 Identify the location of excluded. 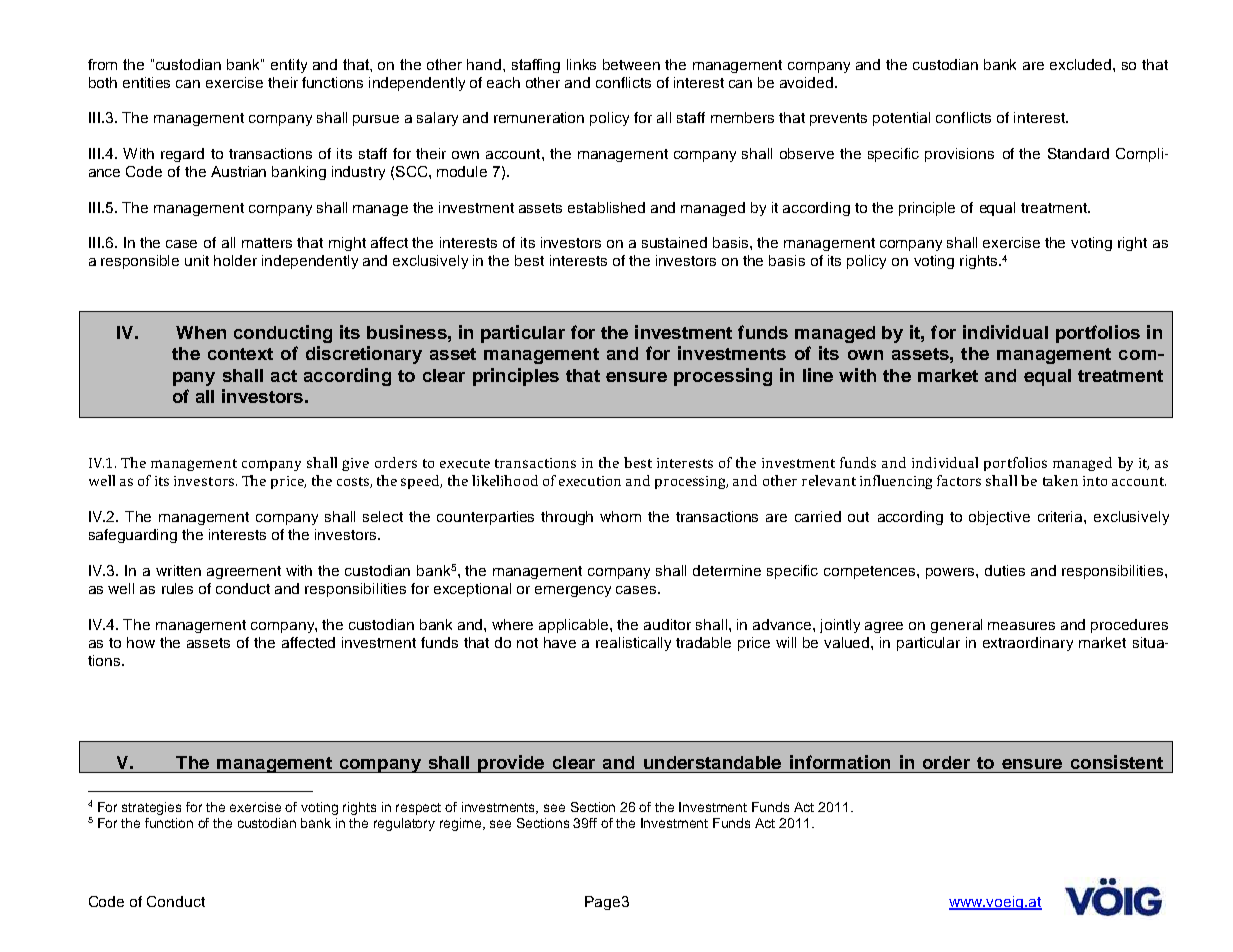
(1082, 64).
